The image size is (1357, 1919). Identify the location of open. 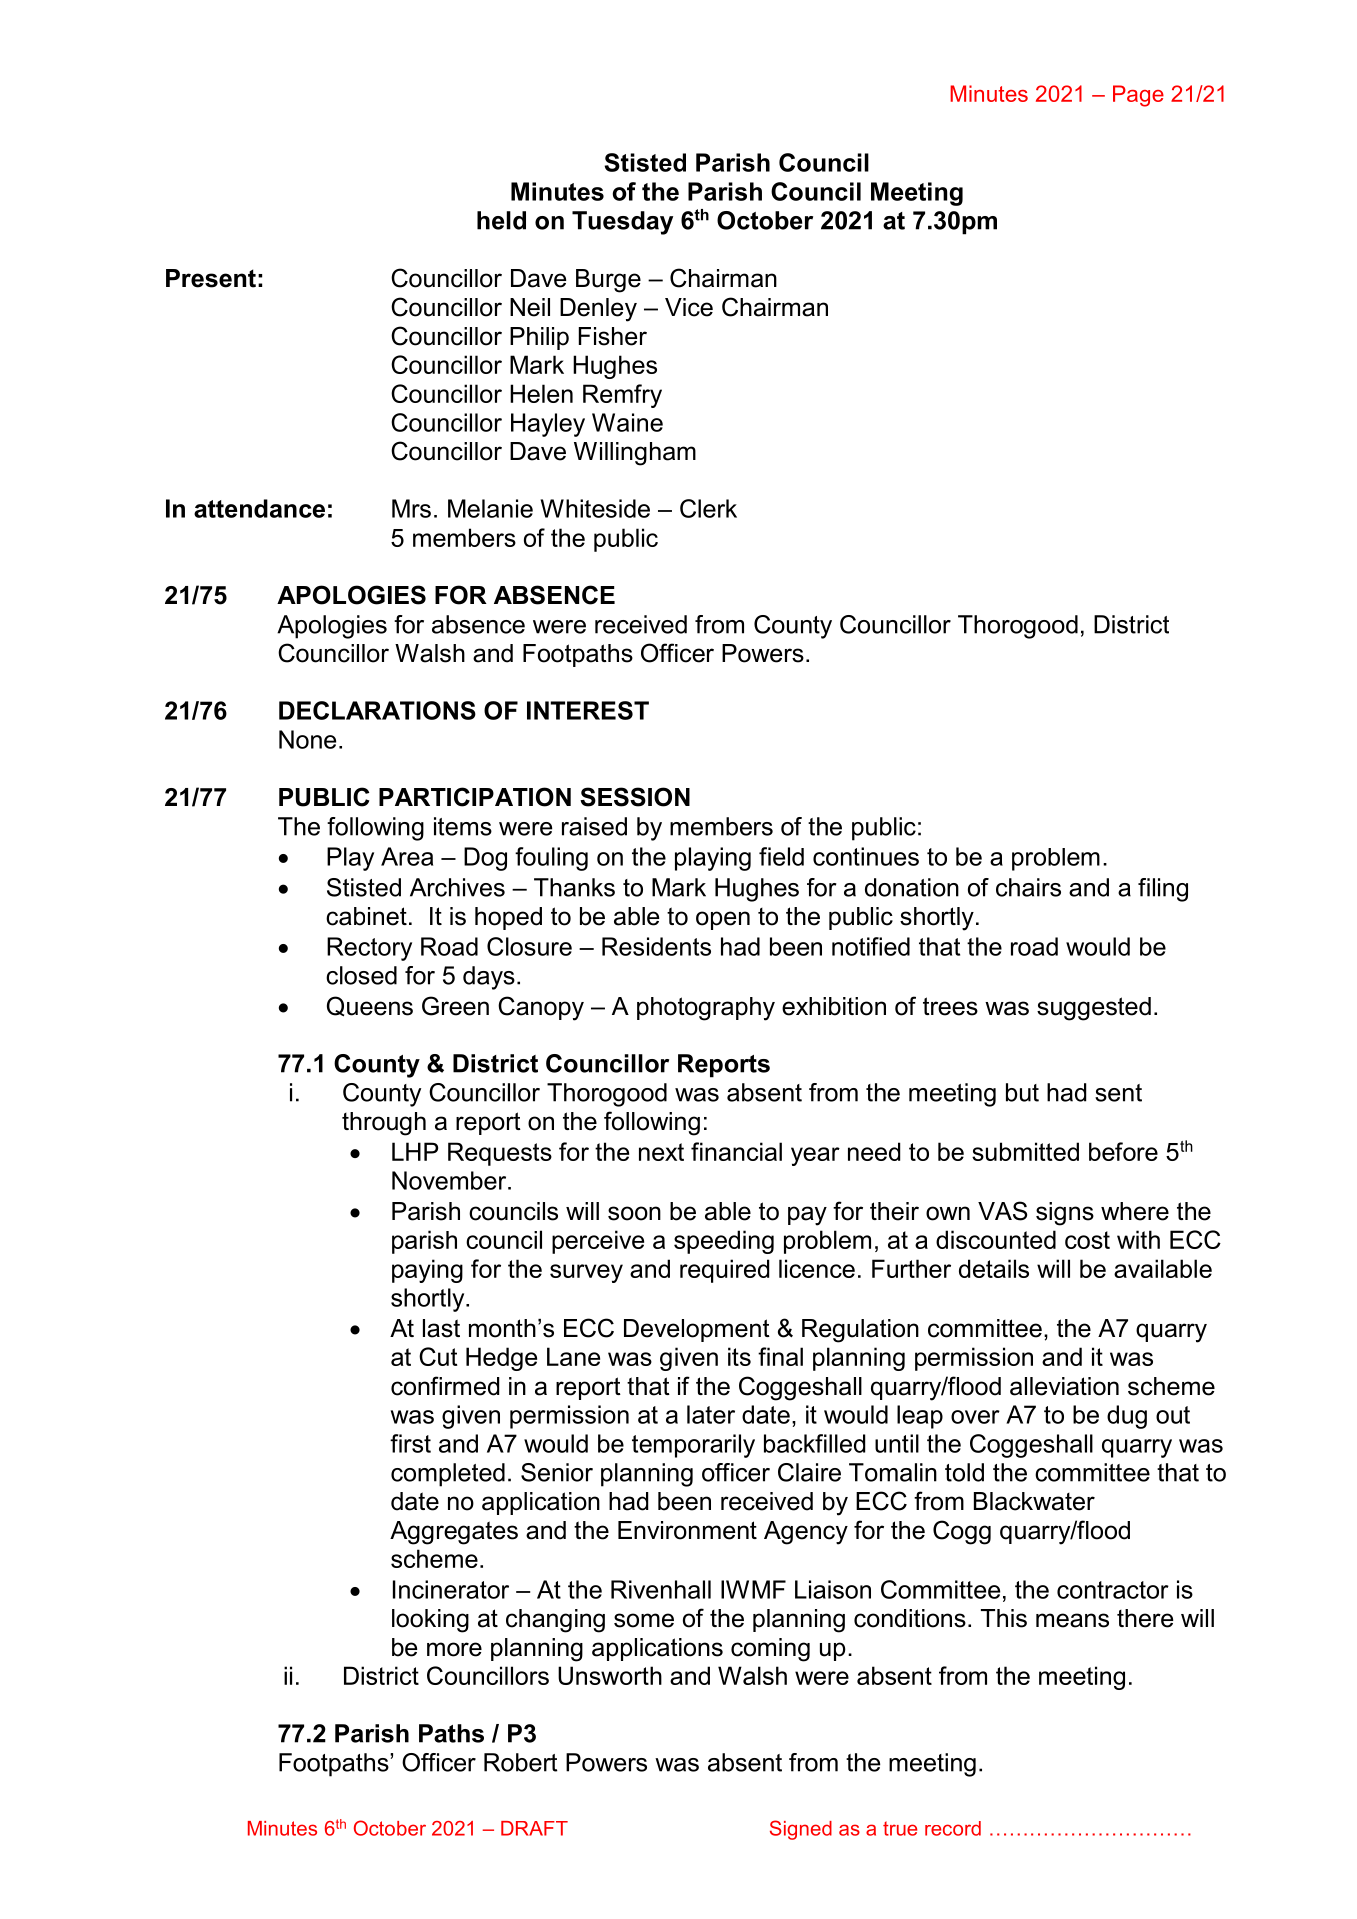
(723, 920).
